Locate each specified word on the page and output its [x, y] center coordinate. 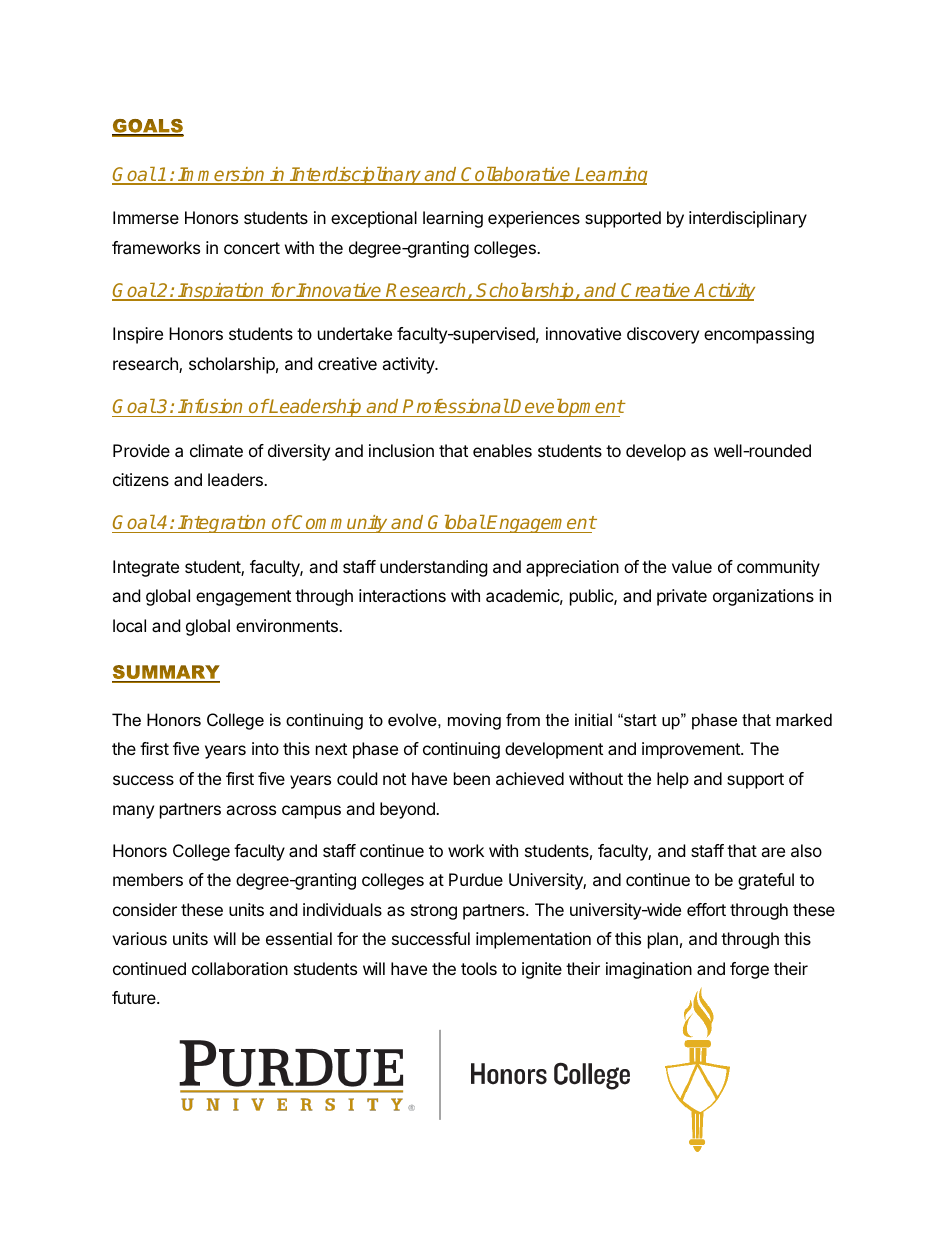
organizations [763, 597]
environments [288, 625]
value [692, 566]
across [251, 810]
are [773, 852]
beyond [408, 810]
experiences [534, 219]
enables [502, 450]
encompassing [759, 335]
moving [474, 721]
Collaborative [516, 175]
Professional [456, 406]
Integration [222, 524]
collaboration [240, 968]
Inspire [138, 335]
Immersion [222, 175]
